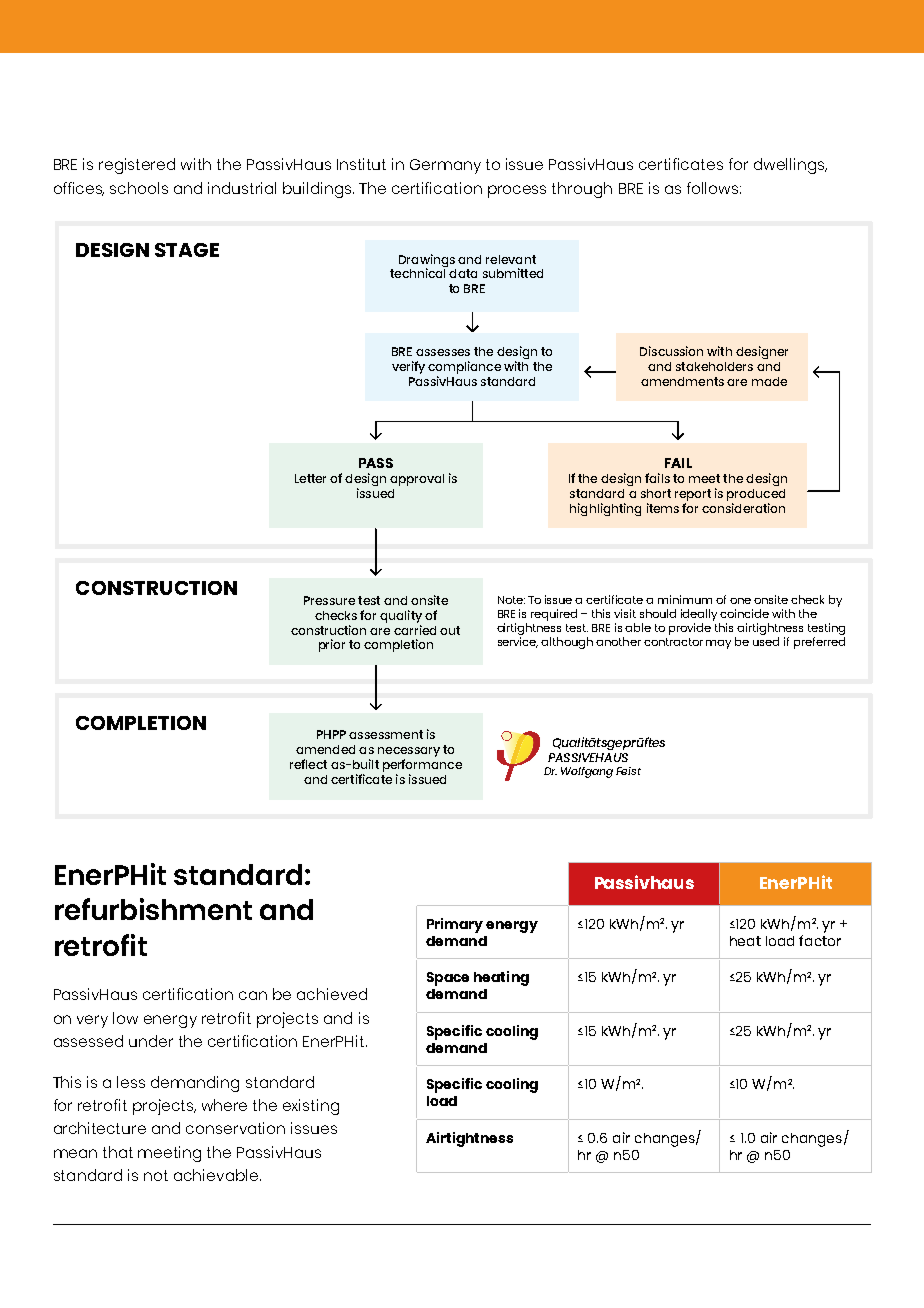  What do you see at coordinates (139, 188) in the screenshot?
I see `schools` at bounding box center [139, 188].
